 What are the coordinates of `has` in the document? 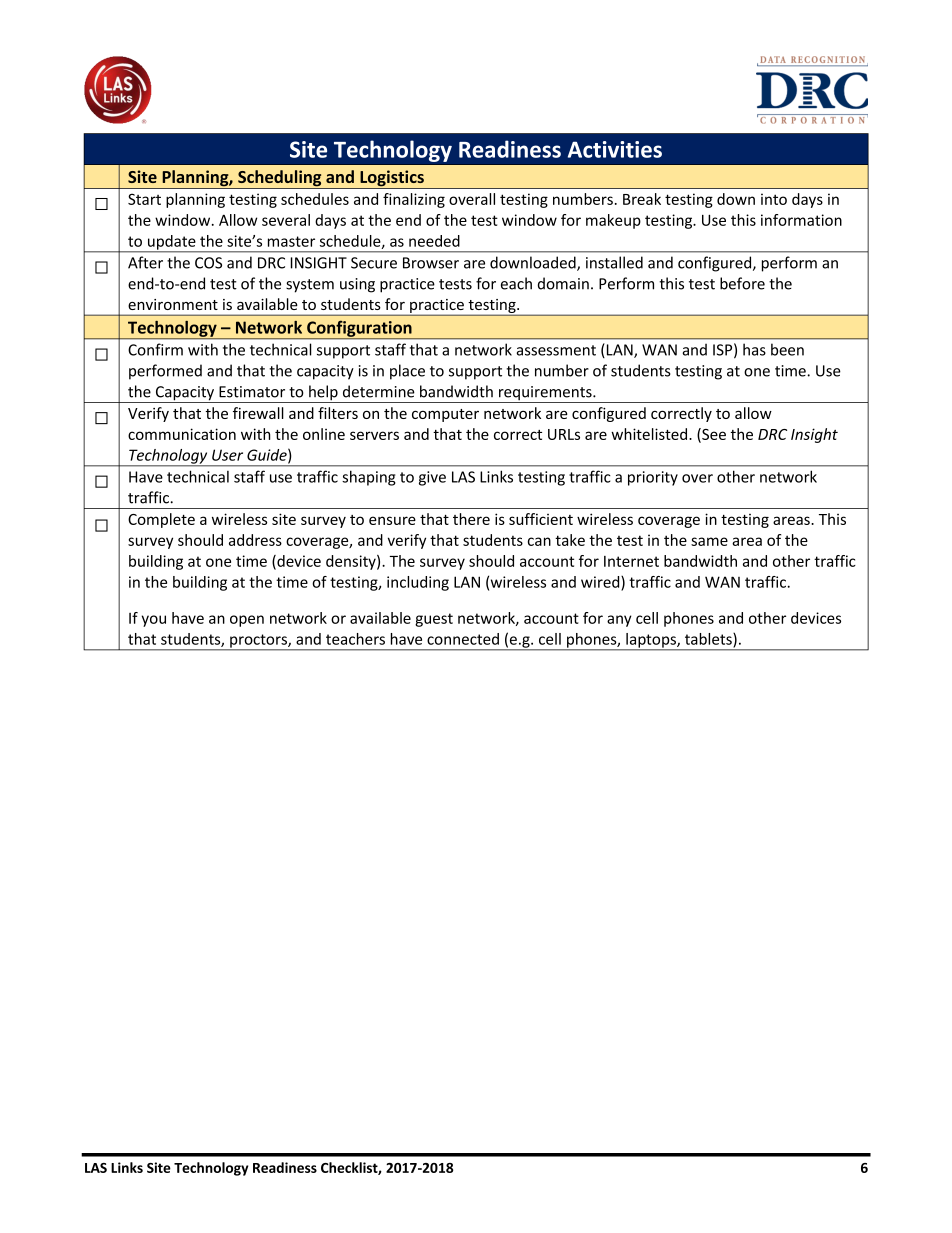 It's located at (754, 349).
